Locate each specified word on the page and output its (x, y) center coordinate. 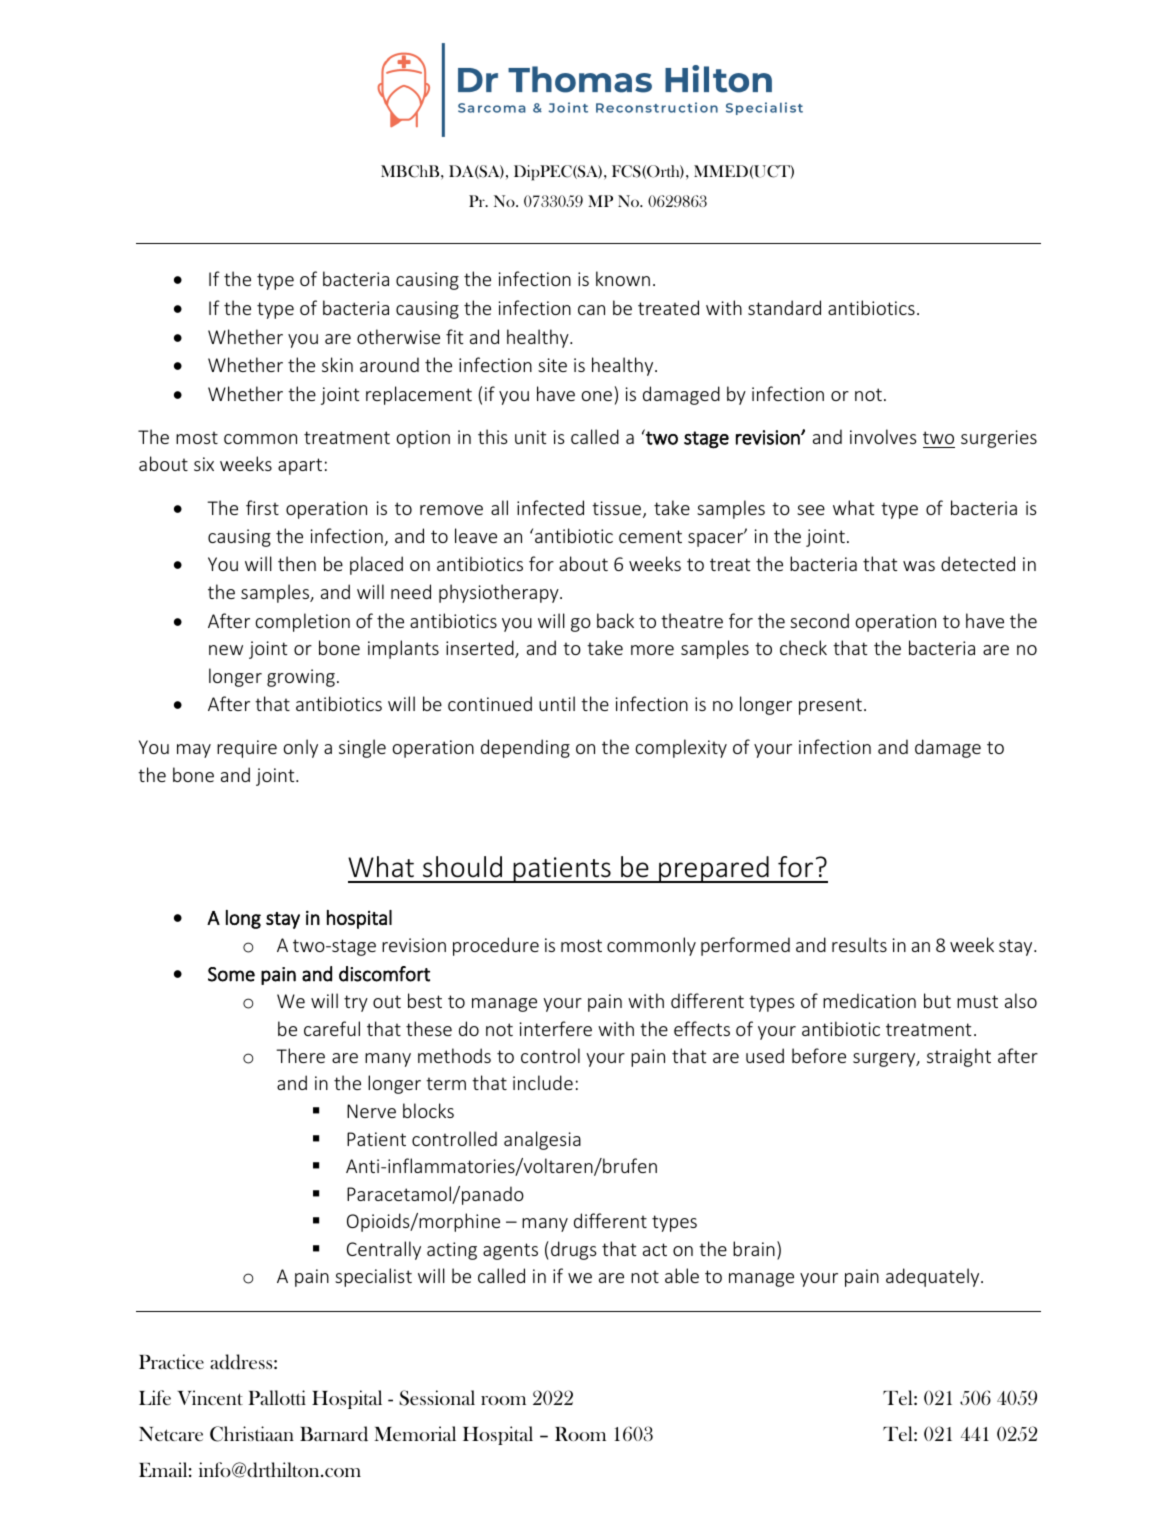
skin (337, 364)
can (591, 310)
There (300, 1055)
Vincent (210, 1397)
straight (959, 1057)
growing (301, 678)
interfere (556, 1028)
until (557, 703)
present (830, 706)
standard (784, 307)
